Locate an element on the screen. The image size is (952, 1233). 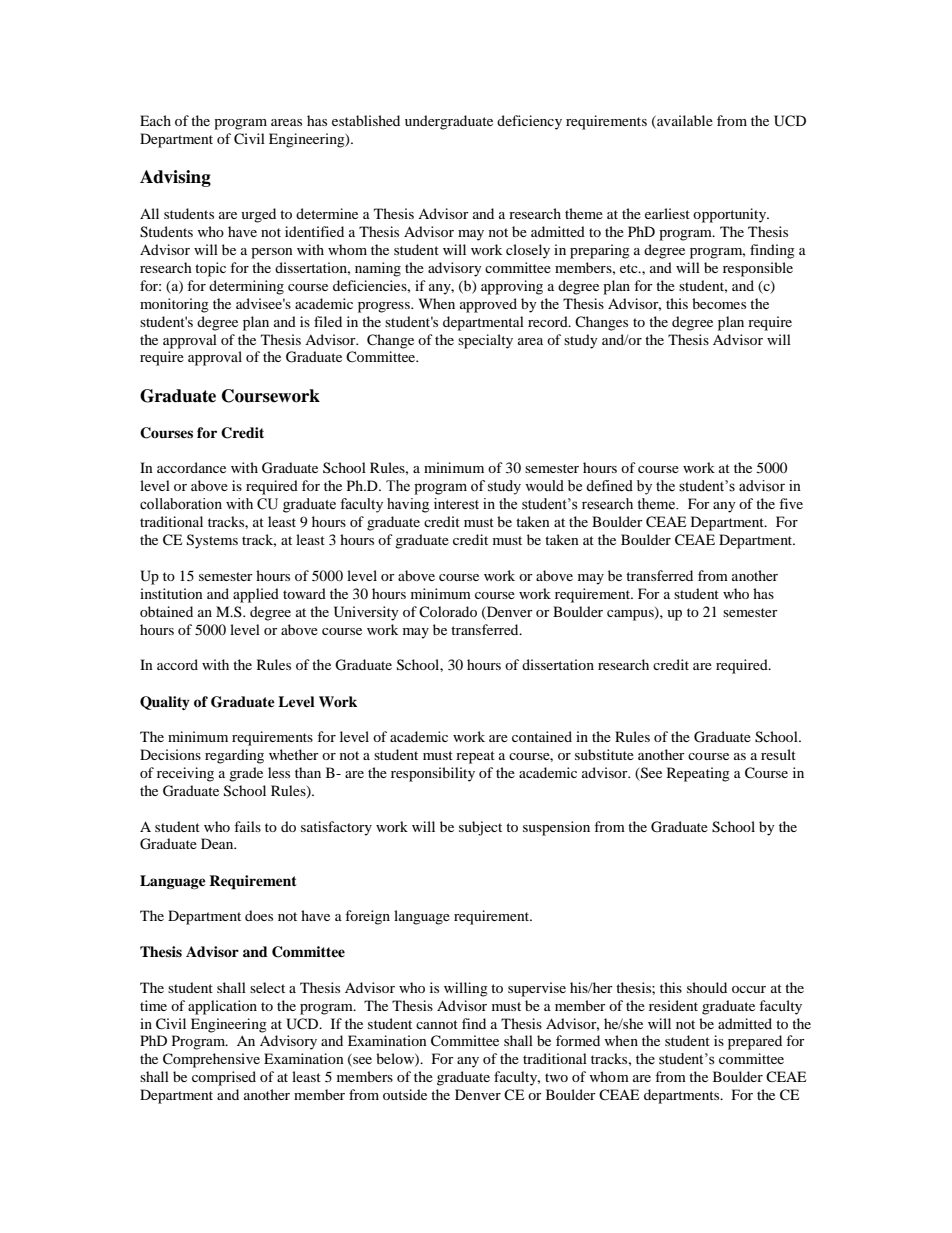
comprised is located at coordinates (224, 1078).
